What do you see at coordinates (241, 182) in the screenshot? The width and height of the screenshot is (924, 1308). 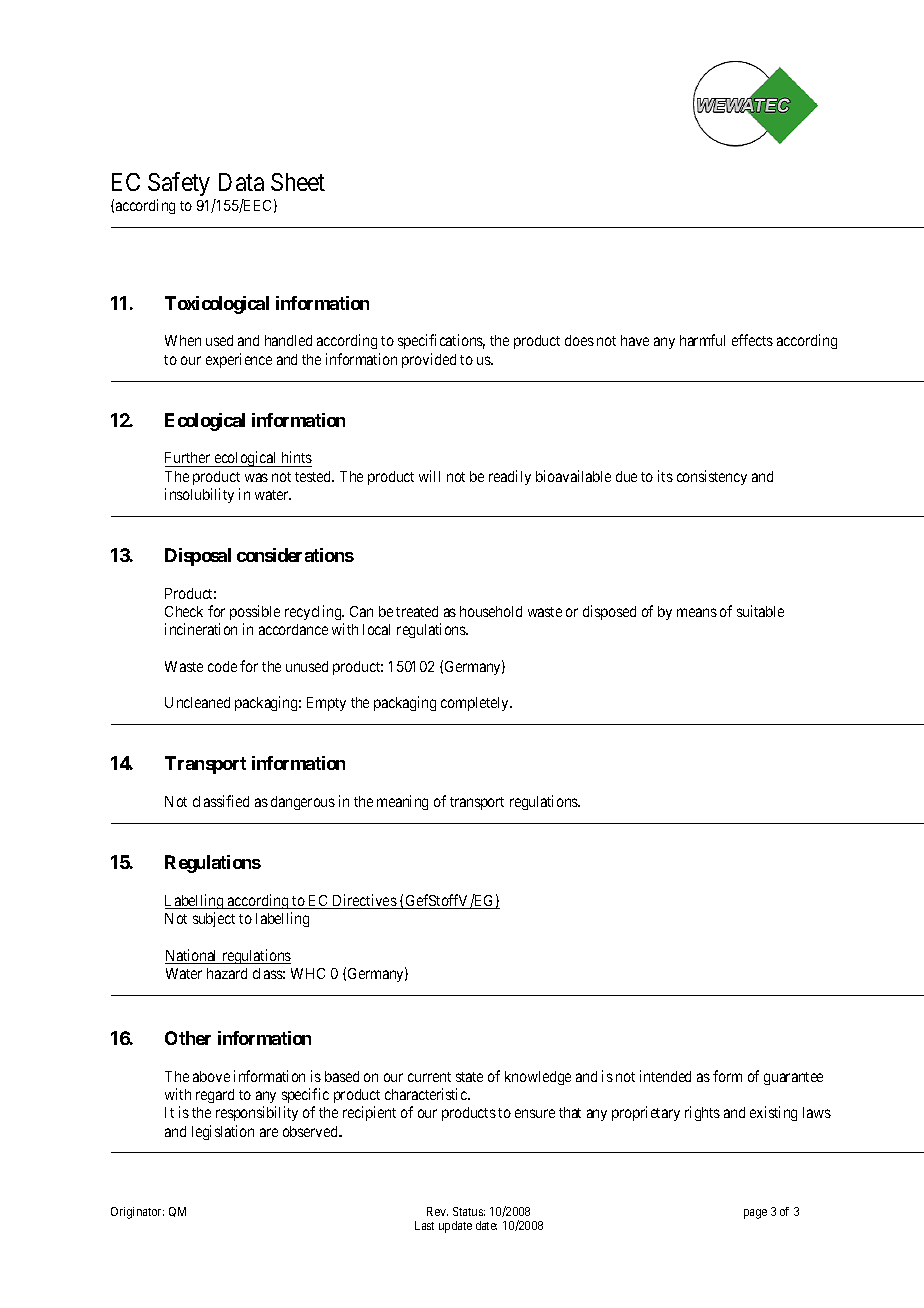 I see `Data` at bounding box center [241, 182].
